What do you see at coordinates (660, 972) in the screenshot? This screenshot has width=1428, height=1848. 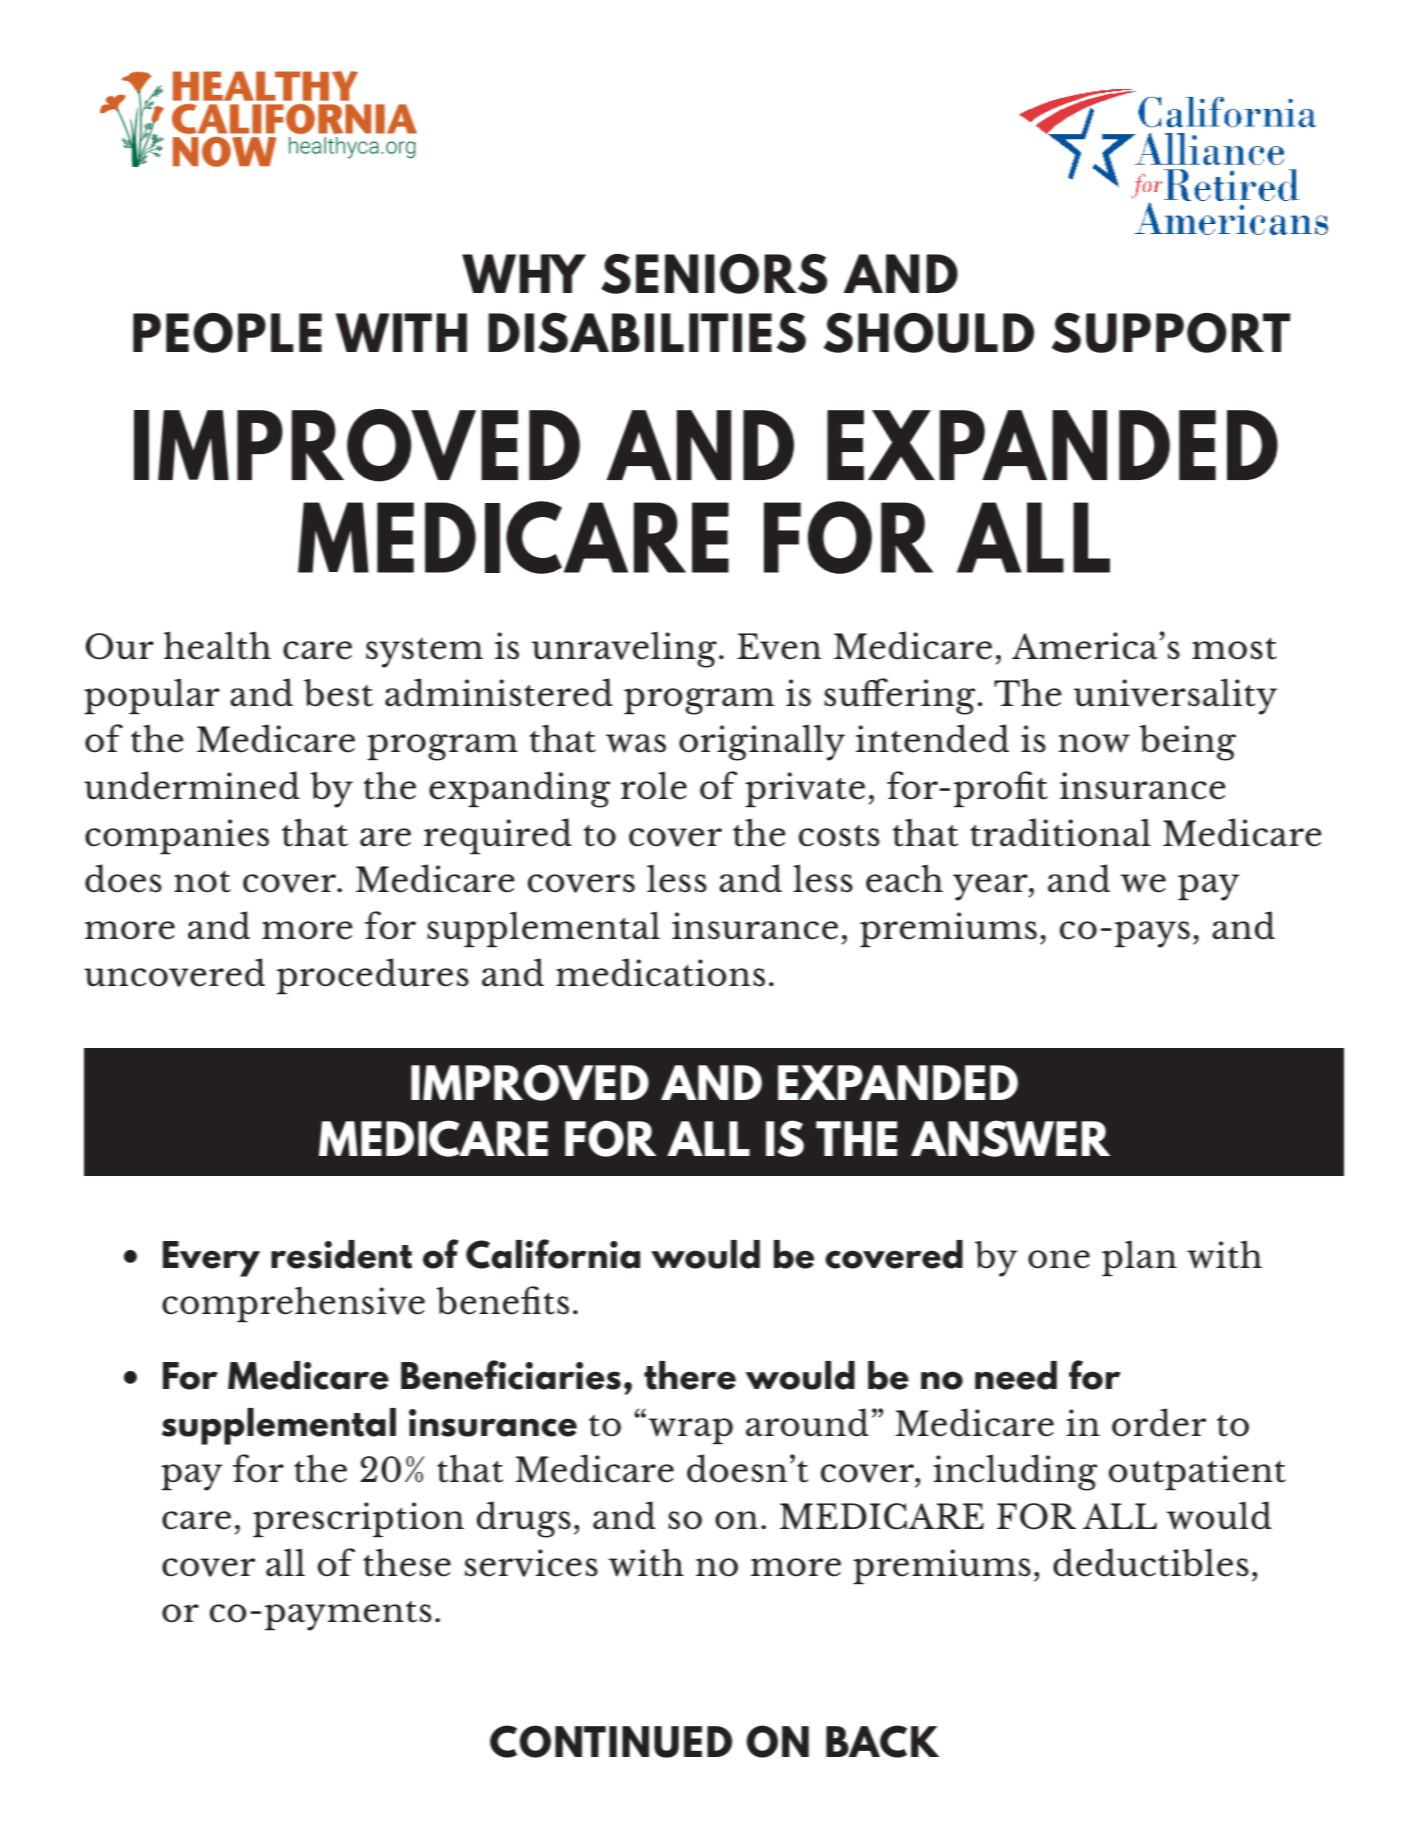 I see `medications` at bounding box center [660, 972].
